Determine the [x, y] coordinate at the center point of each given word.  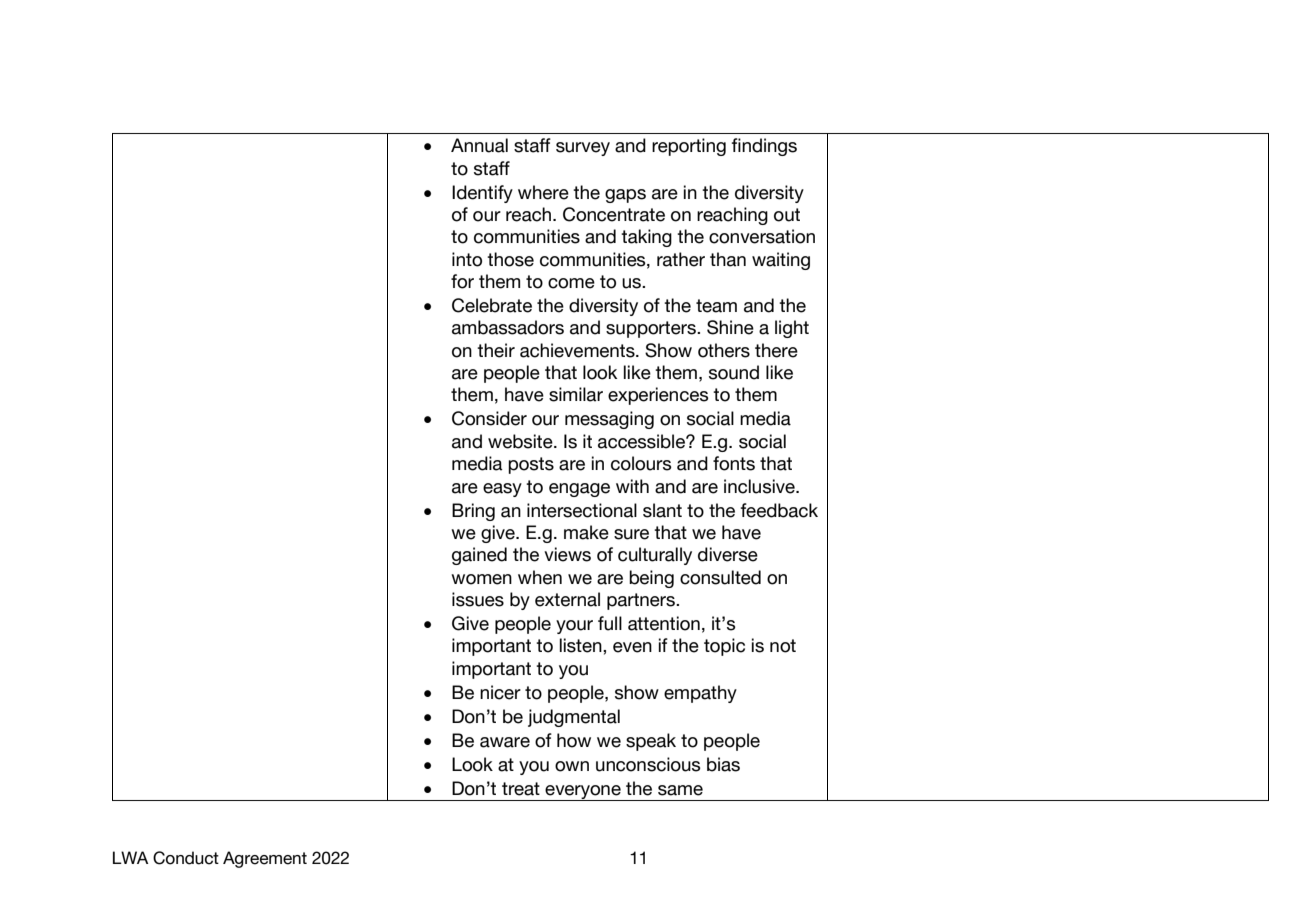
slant [662, 510]
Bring [473, 512]
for [462, 281]
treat [521, 789]
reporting [689, 147]
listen [582, 645]
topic [724, 647]
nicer [500, 692]
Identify [482, 194]
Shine [730, 327]
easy [502, 490]
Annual [479, 145]
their [496, 350]
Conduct [186, 858]
